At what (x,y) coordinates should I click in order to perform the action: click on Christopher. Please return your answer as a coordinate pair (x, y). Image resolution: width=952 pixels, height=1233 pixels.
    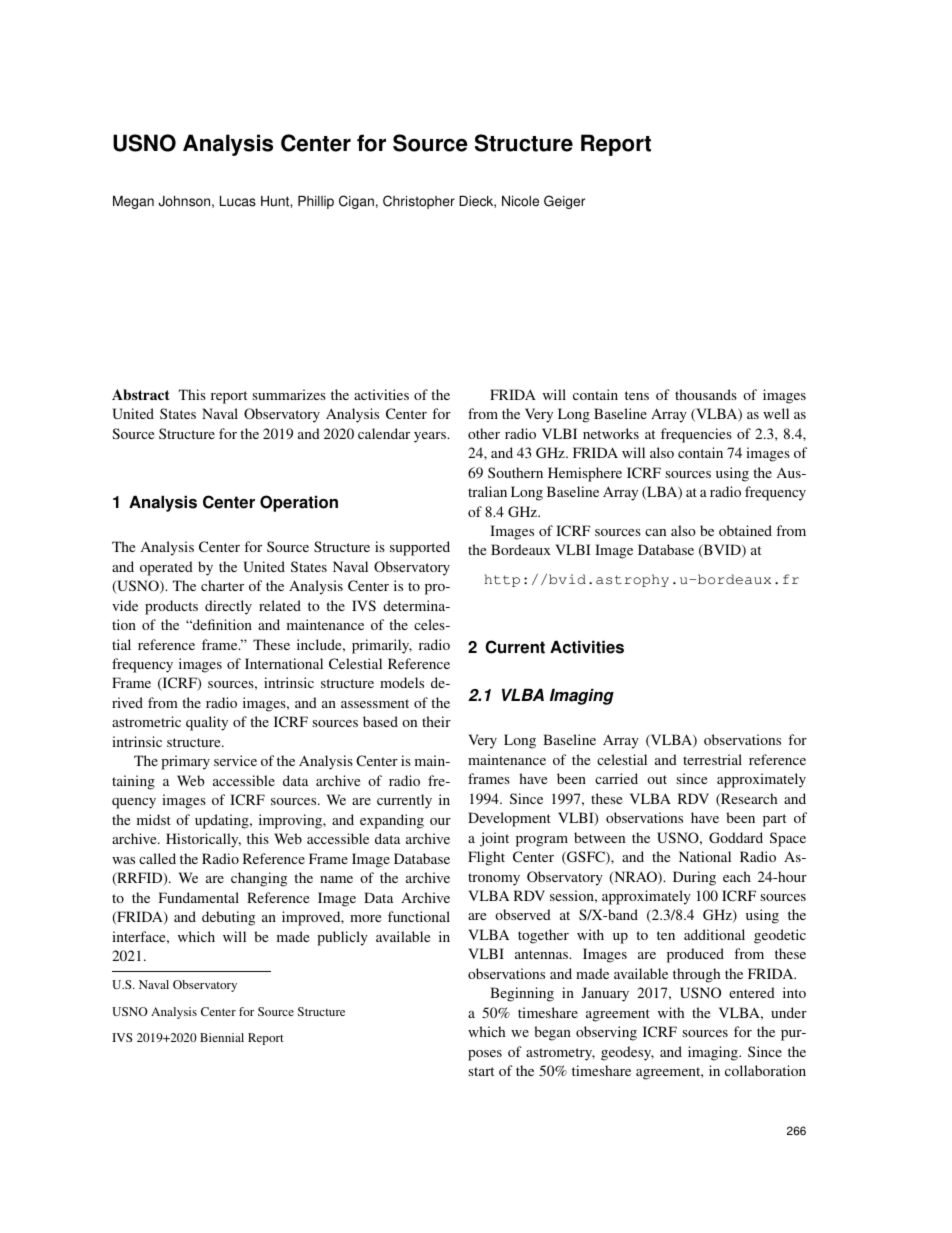
    Looking at the image, I should click on (419, 202).
